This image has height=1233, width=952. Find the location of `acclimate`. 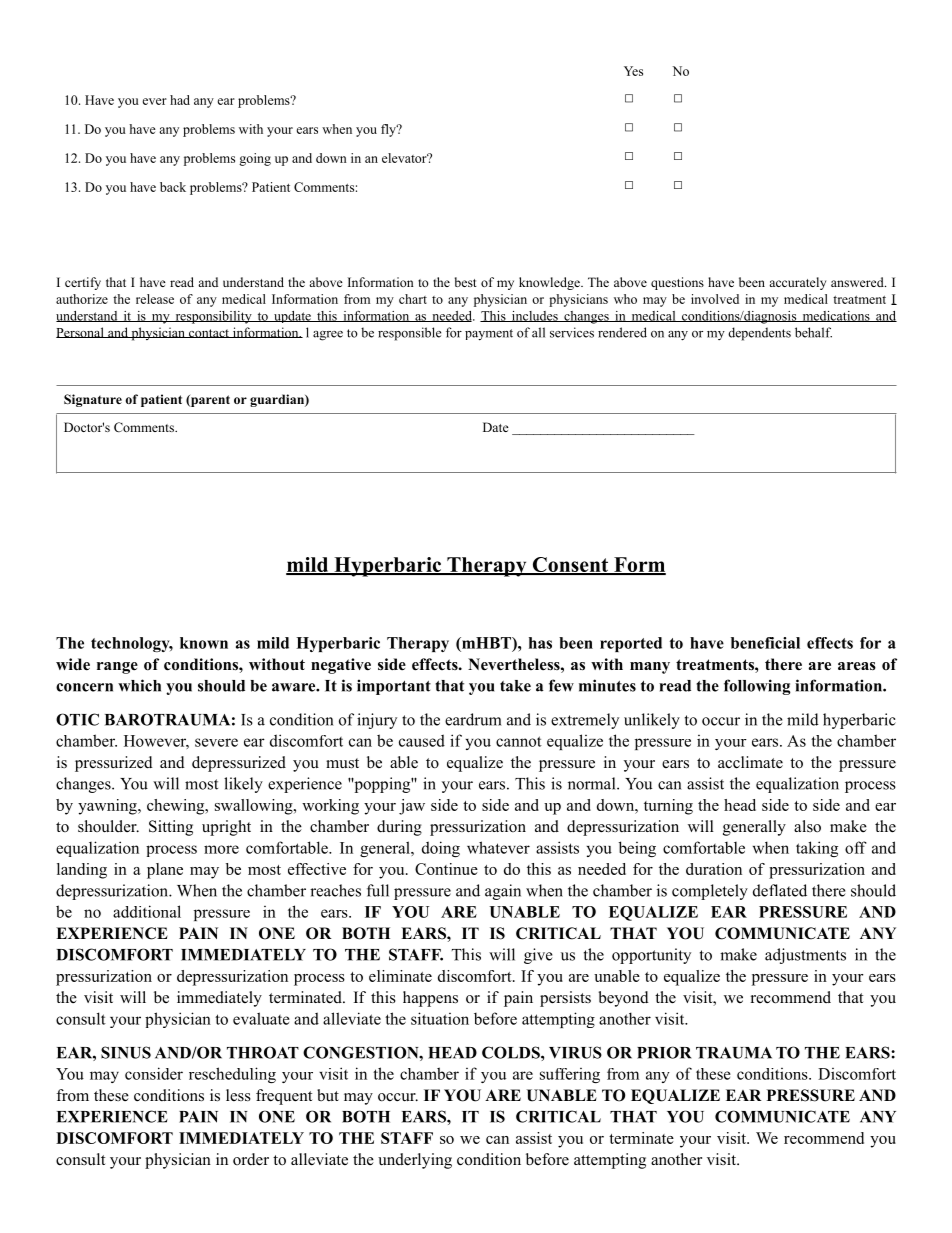

acclimate is located at coordinates (750, 762).
